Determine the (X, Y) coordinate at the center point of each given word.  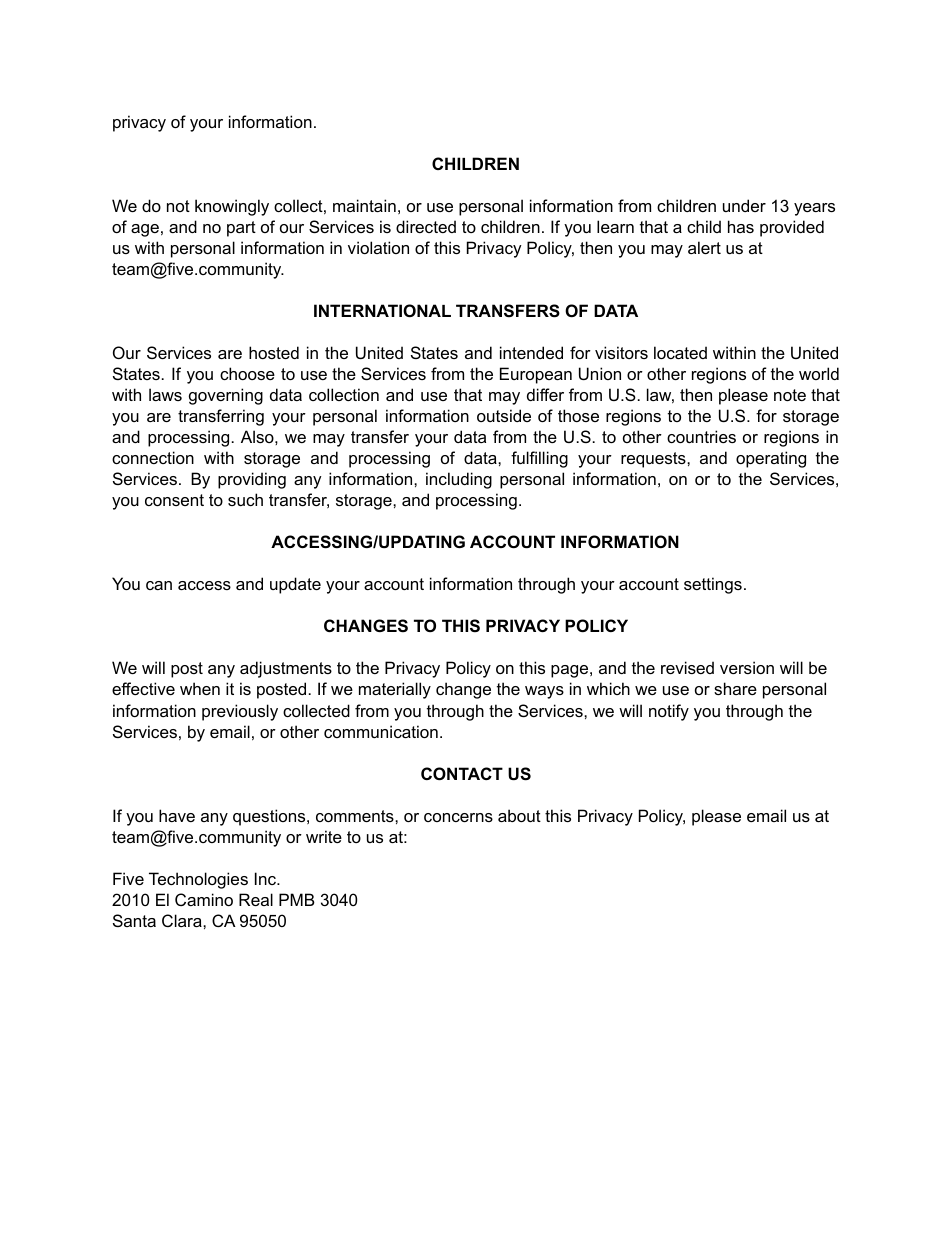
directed (426, 226)
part (241, 229)
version (747, 667)
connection (153, 457)
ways (544, 692)
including (459, 480)
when (200, 688)
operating (771, 459)
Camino (204, 899)
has (741, 226)
